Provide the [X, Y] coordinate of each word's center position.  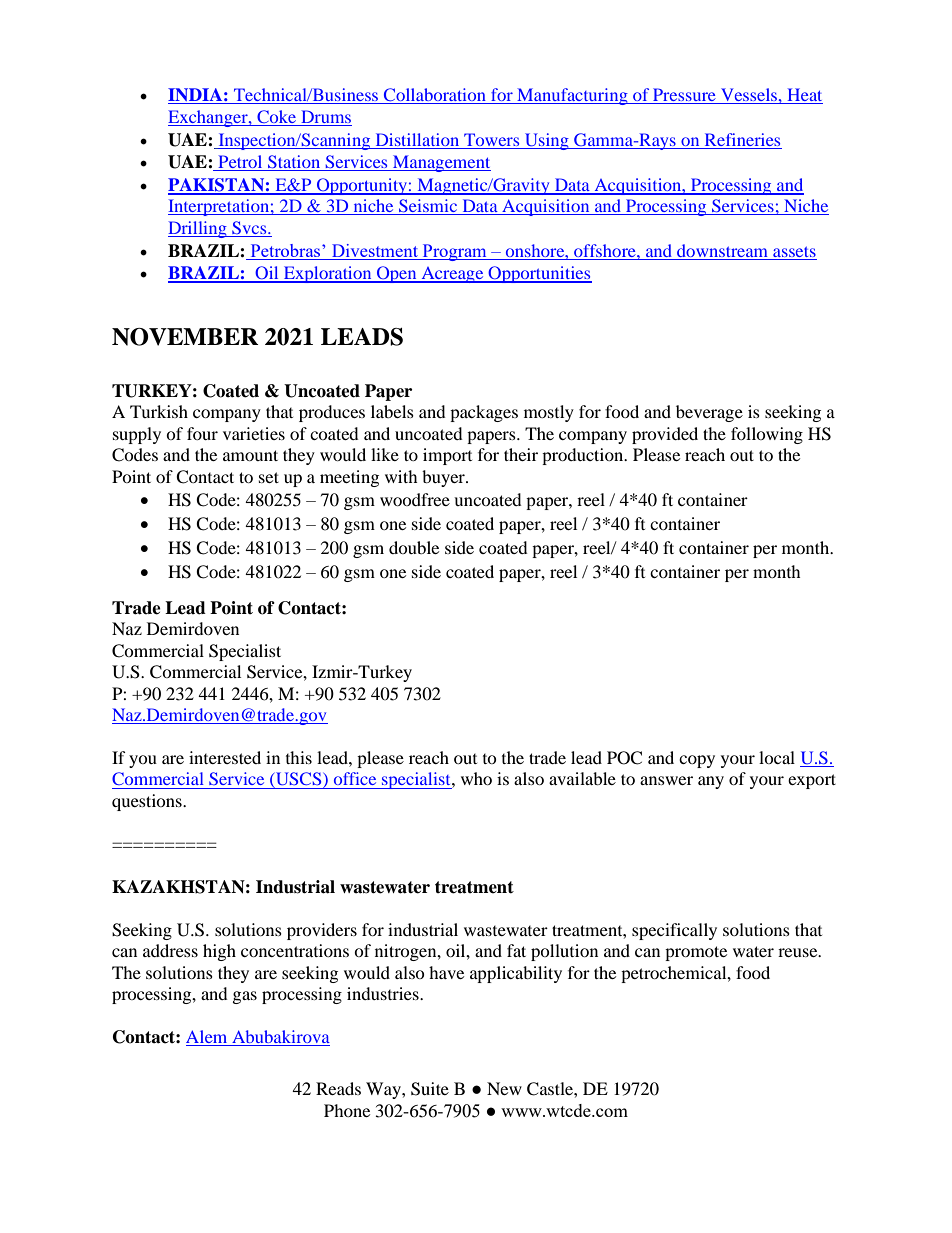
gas [245, 997]
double [414, 547]
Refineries [742, 139]
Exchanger [209, 118]
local [777, 757]
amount [250, 455]
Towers [491, 139]
